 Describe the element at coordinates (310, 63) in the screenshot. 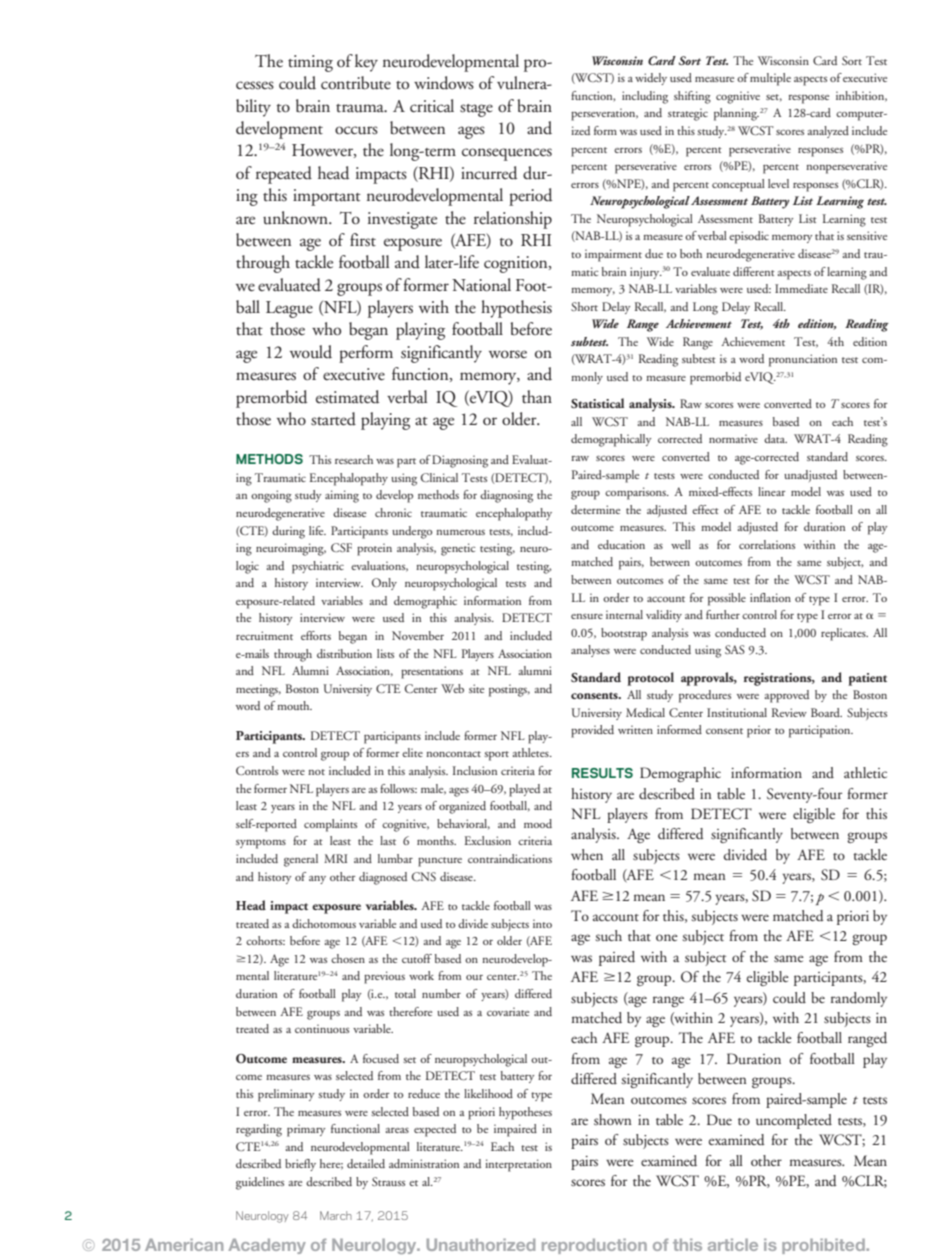

I see `timing` at that location.
